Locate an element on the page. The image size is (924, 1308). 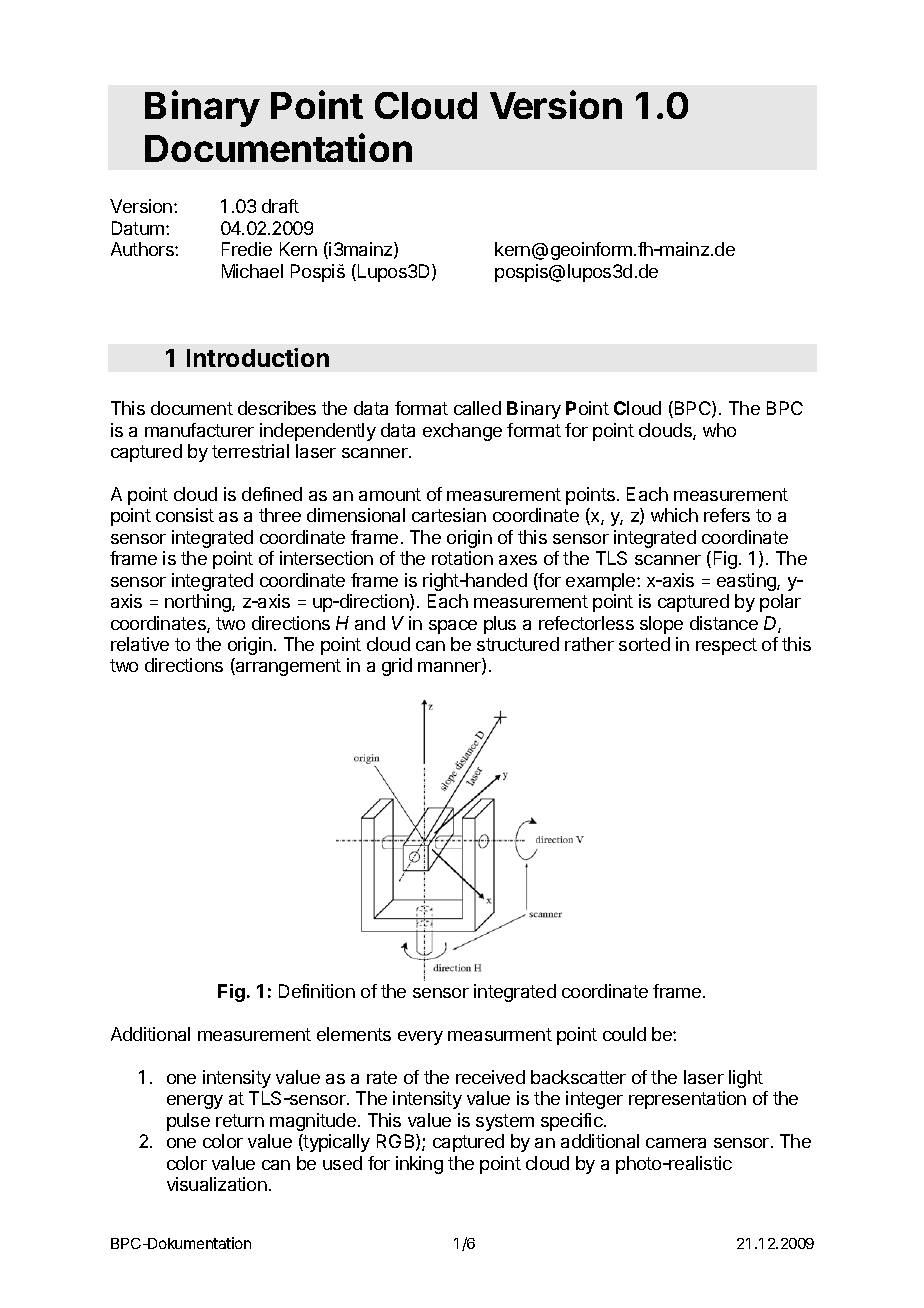
visualization is located at coordinates (217, 1184).
